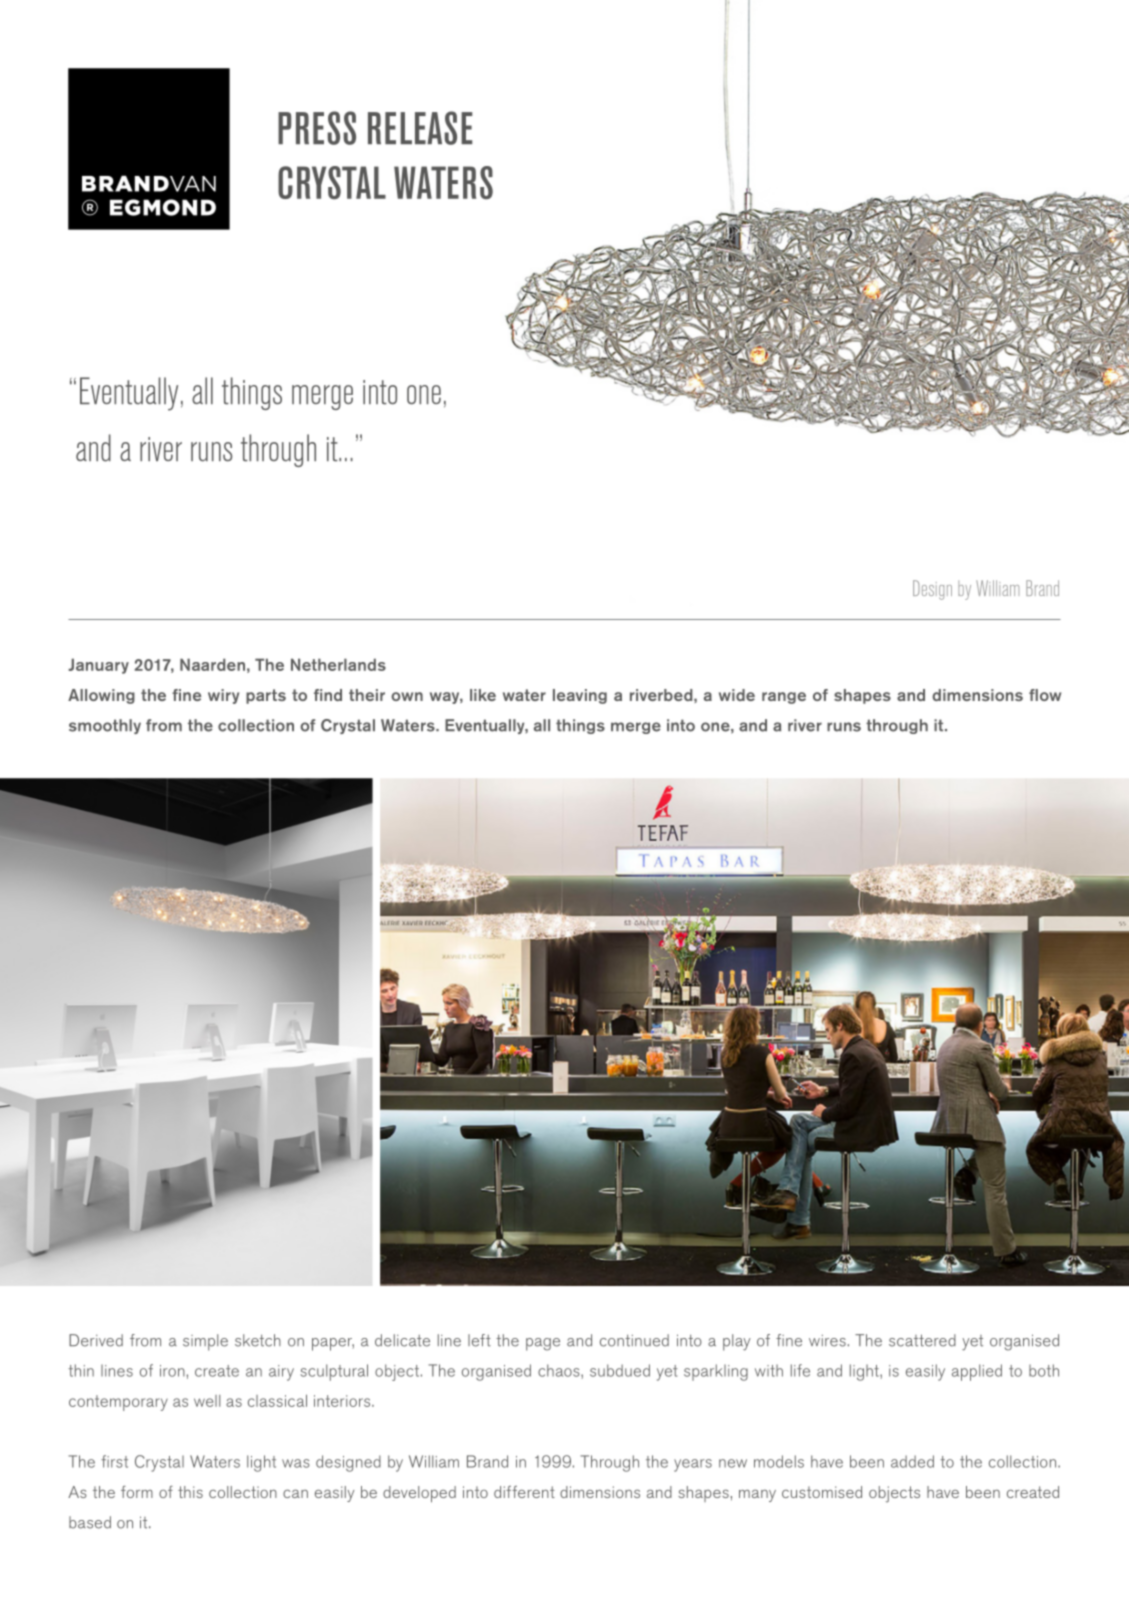 This document has width=1129, height=1597. Describe the element at coordinates (317, 128) in the document. I see `PRESS` at that location.
